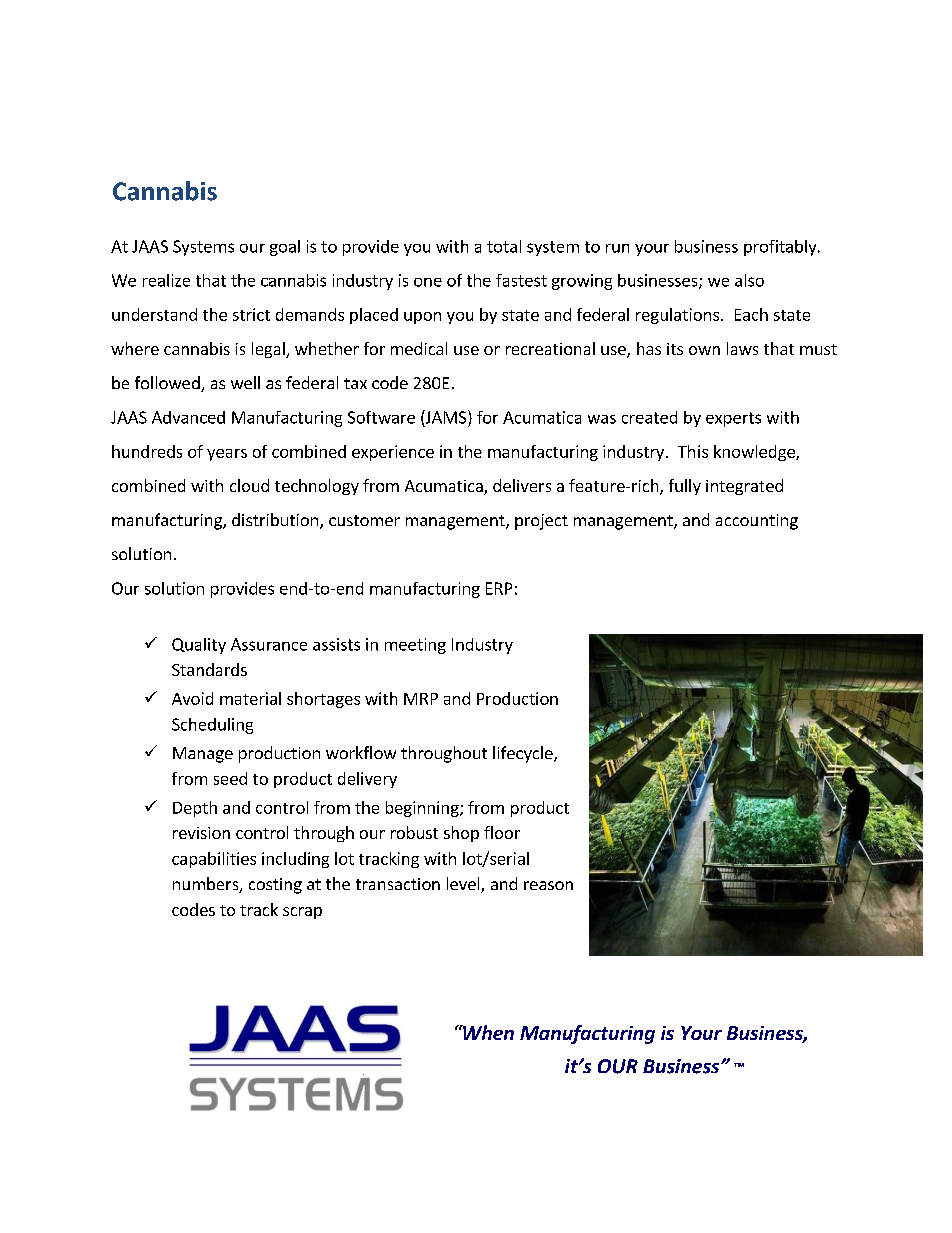 The width and height of the screenshot is (952, 1233). Describe the element at coordinates (522, 485) in the screenshot. I see `delivers` at that location.
